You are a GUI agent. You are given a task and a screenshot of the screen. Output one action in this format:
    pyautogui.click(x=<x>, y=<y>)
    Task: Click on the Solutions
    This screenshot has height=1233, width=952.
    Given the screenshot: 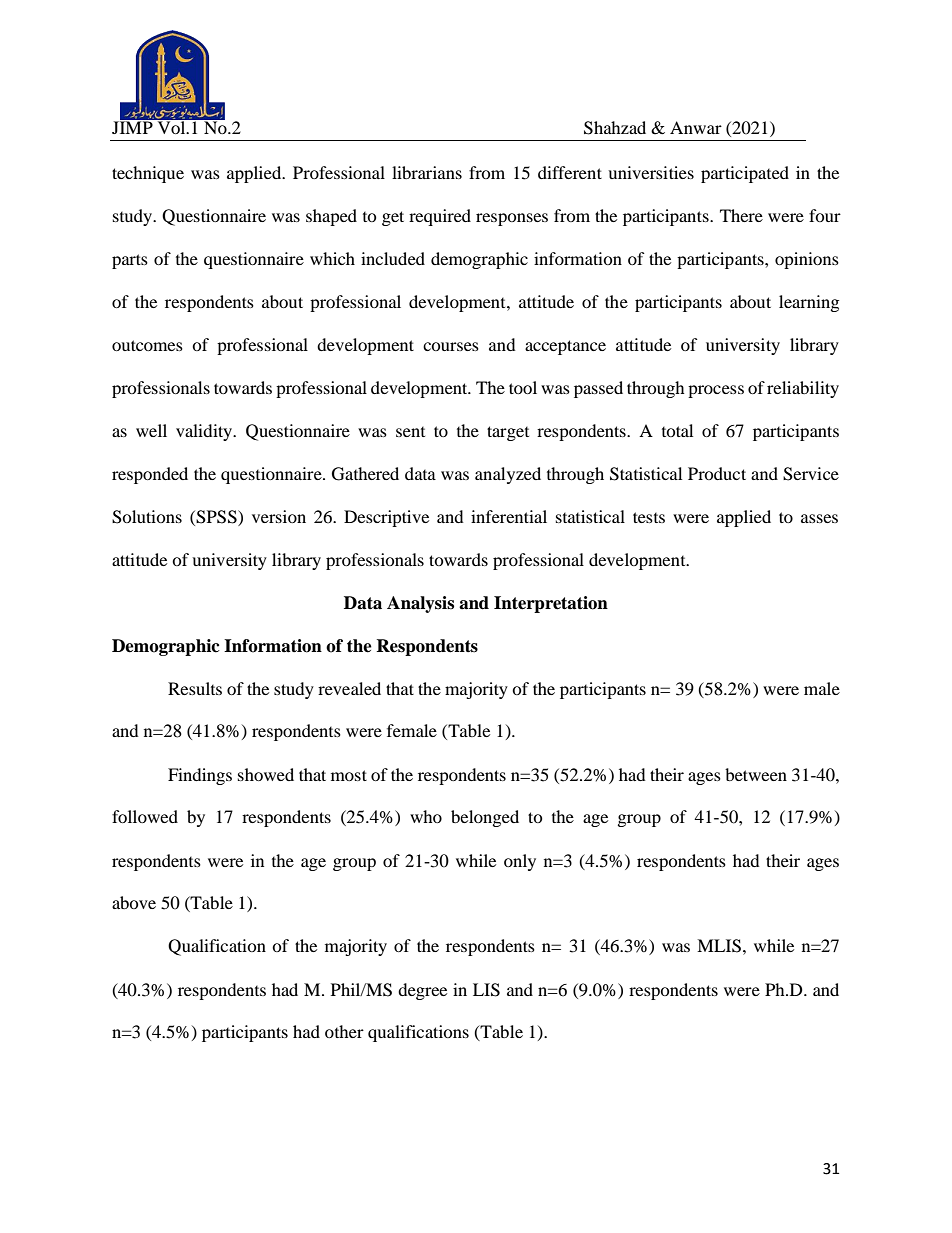 What is the action you would take?
    pyautogui.click(x=147, y=517)
